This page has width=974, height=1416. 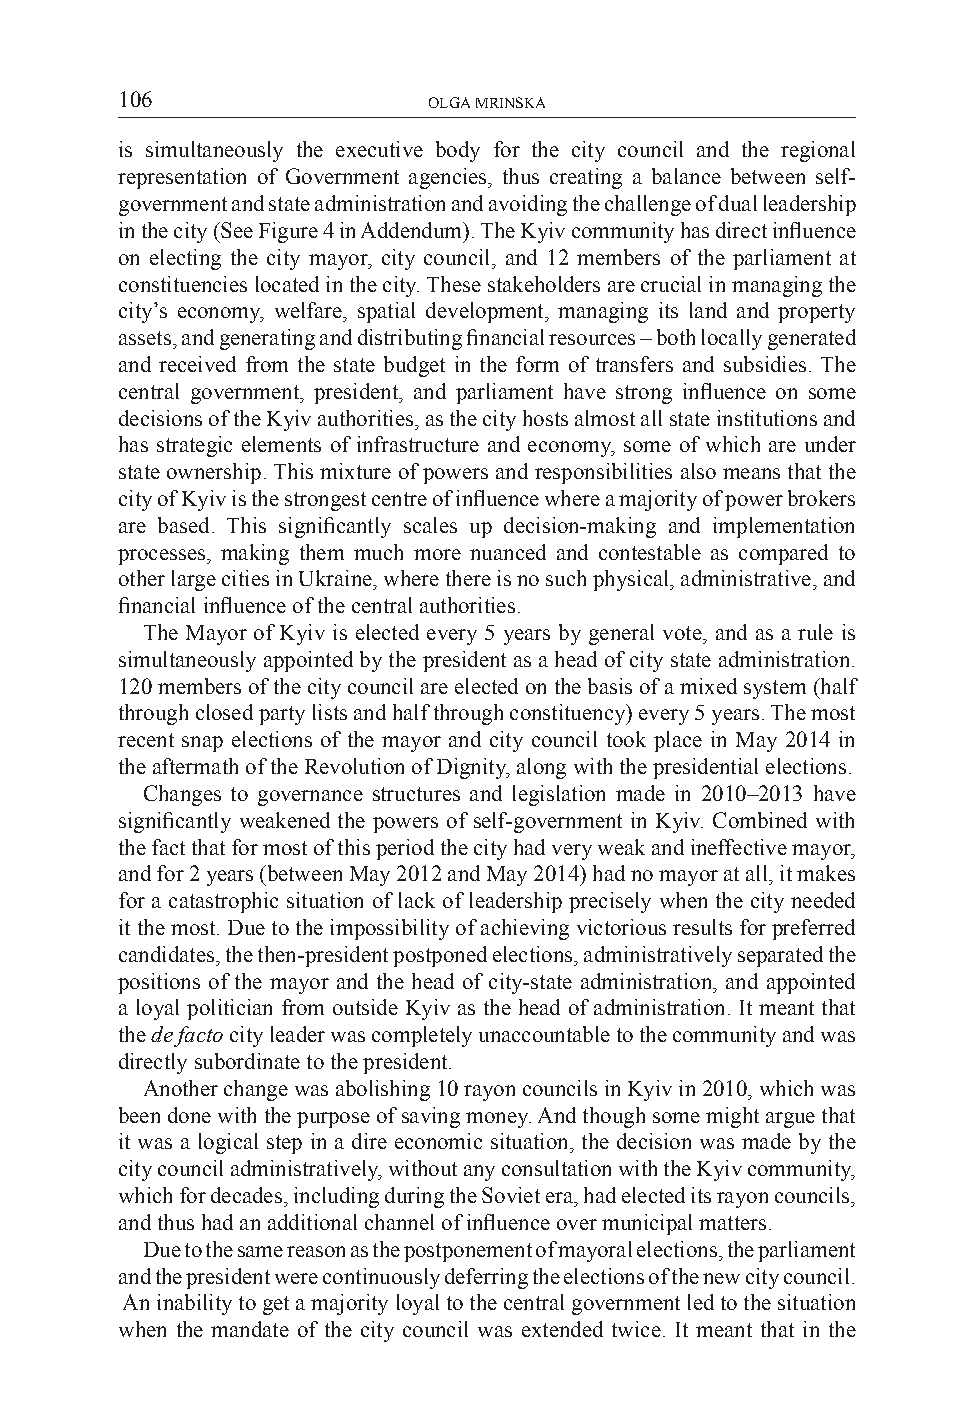 I want to click on results, so click(x=702, y=927).
